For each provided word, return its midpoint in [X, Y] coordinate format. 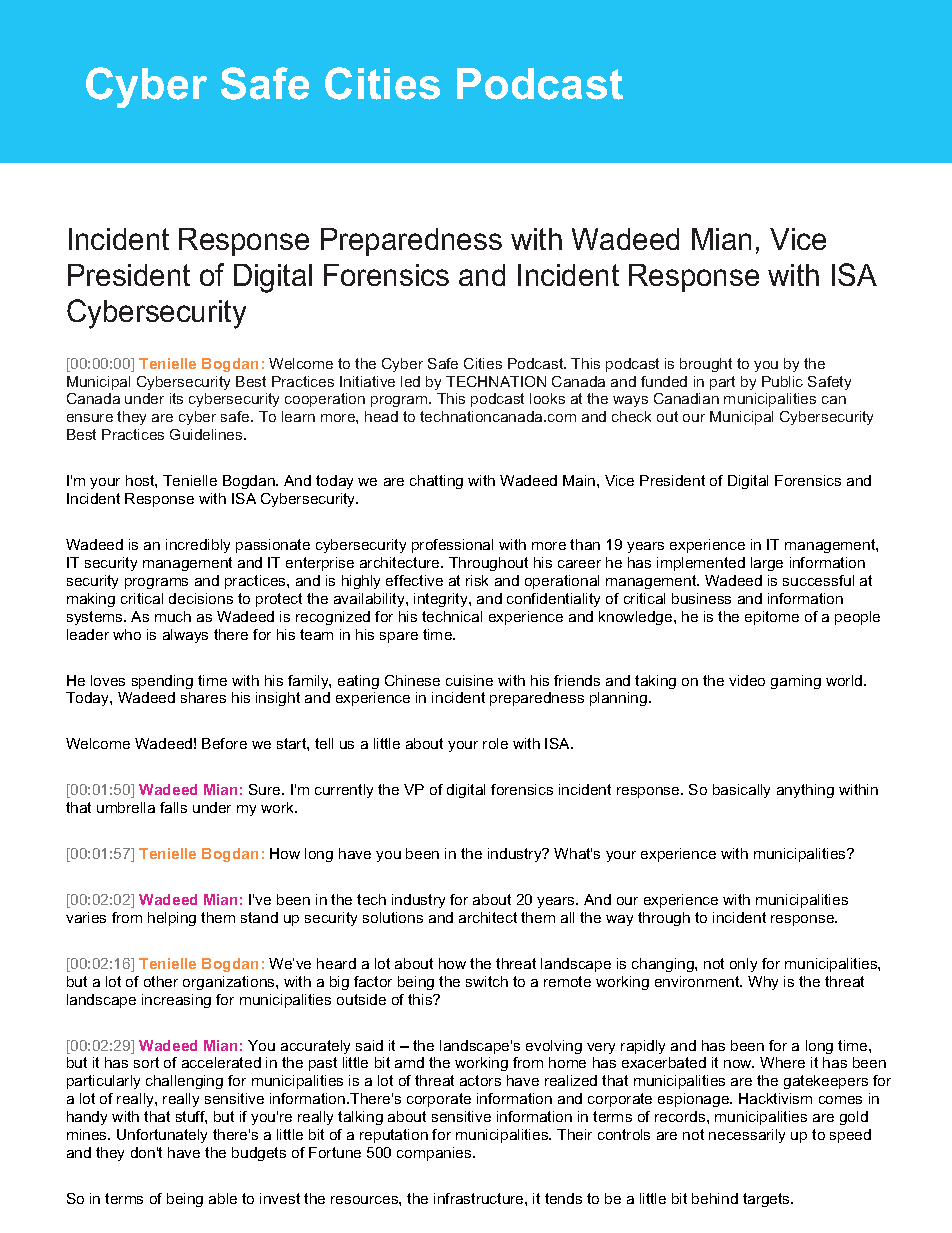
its [176, 398]
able [223, 1198]
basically [741, 791]
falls [173, 807]
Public [782, 381]
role [495, 743]
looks [547, 398]
